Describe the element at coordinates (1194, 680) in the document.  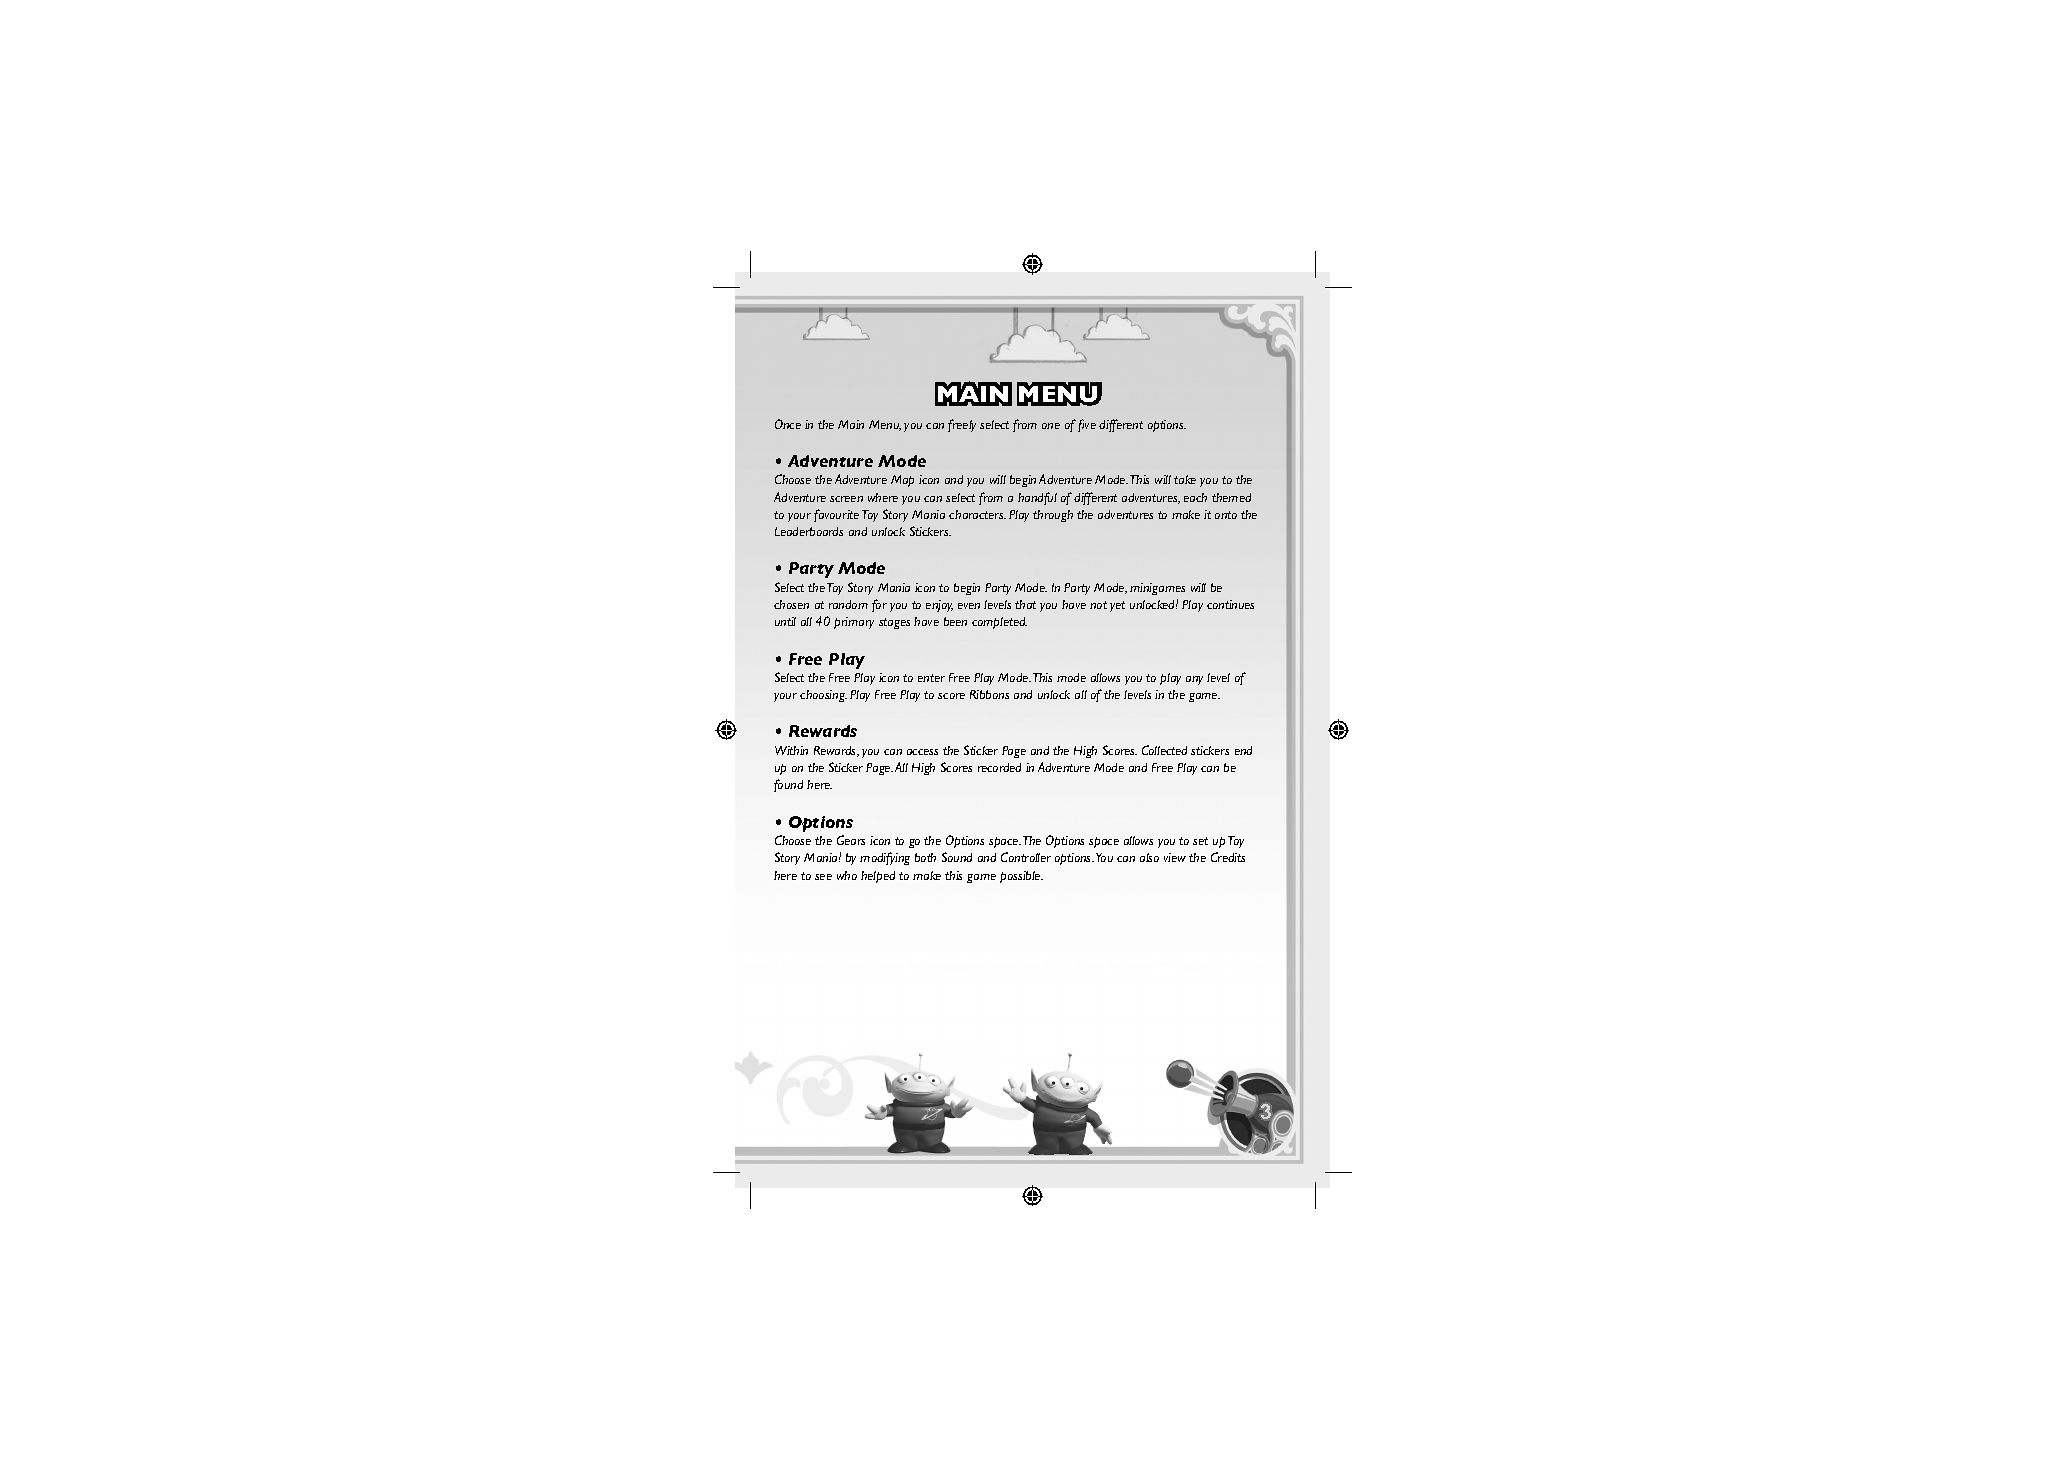
I see `any` at that location.
